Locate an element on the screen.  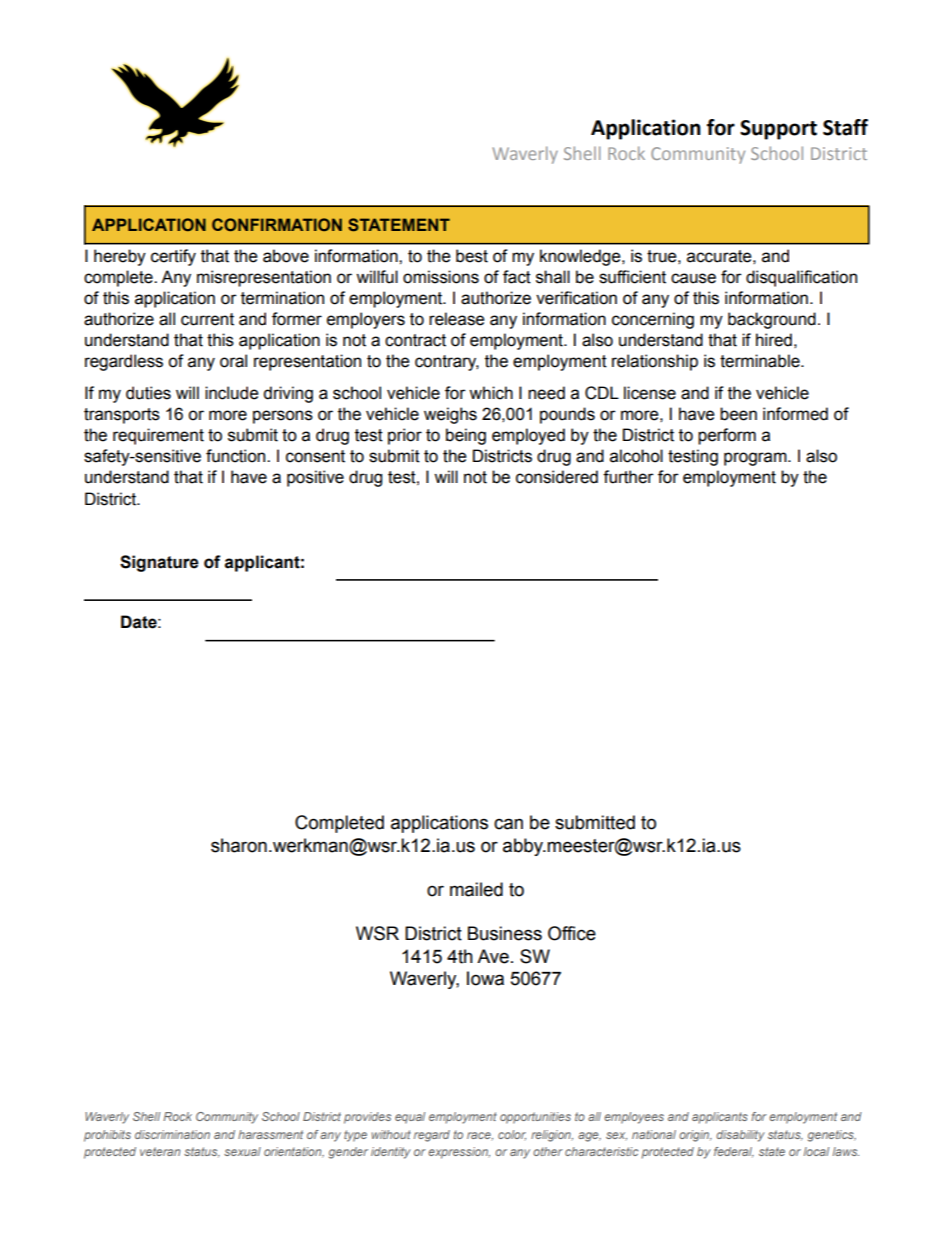
program is located at coordinates (756, 459).
